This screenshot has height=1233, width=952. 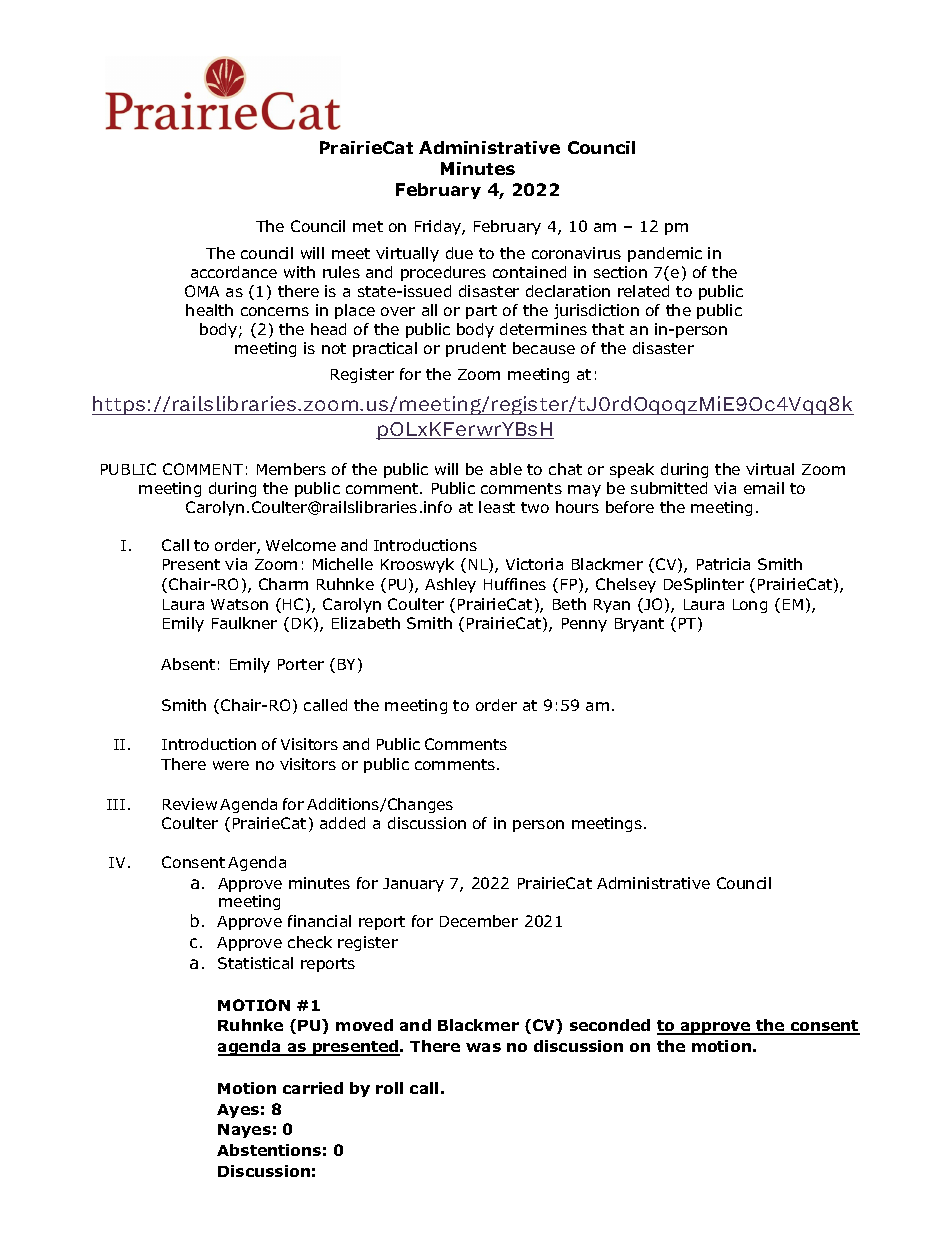 I want to click on January, so click(x=413, y=885).
